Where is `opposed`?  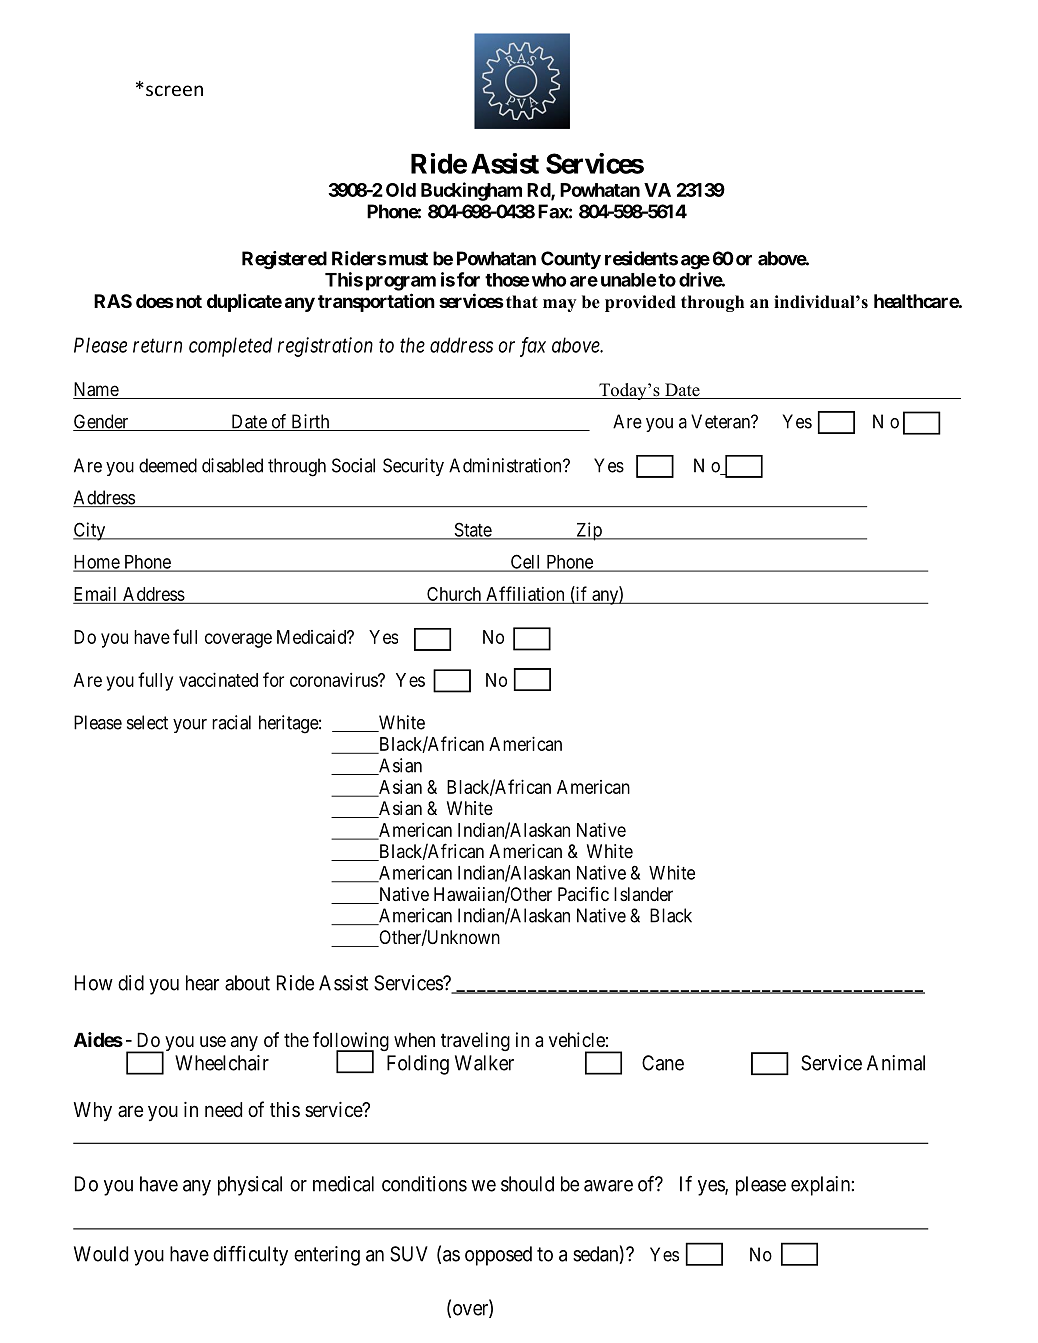 opposed is located at coordinates (498, 1256).
